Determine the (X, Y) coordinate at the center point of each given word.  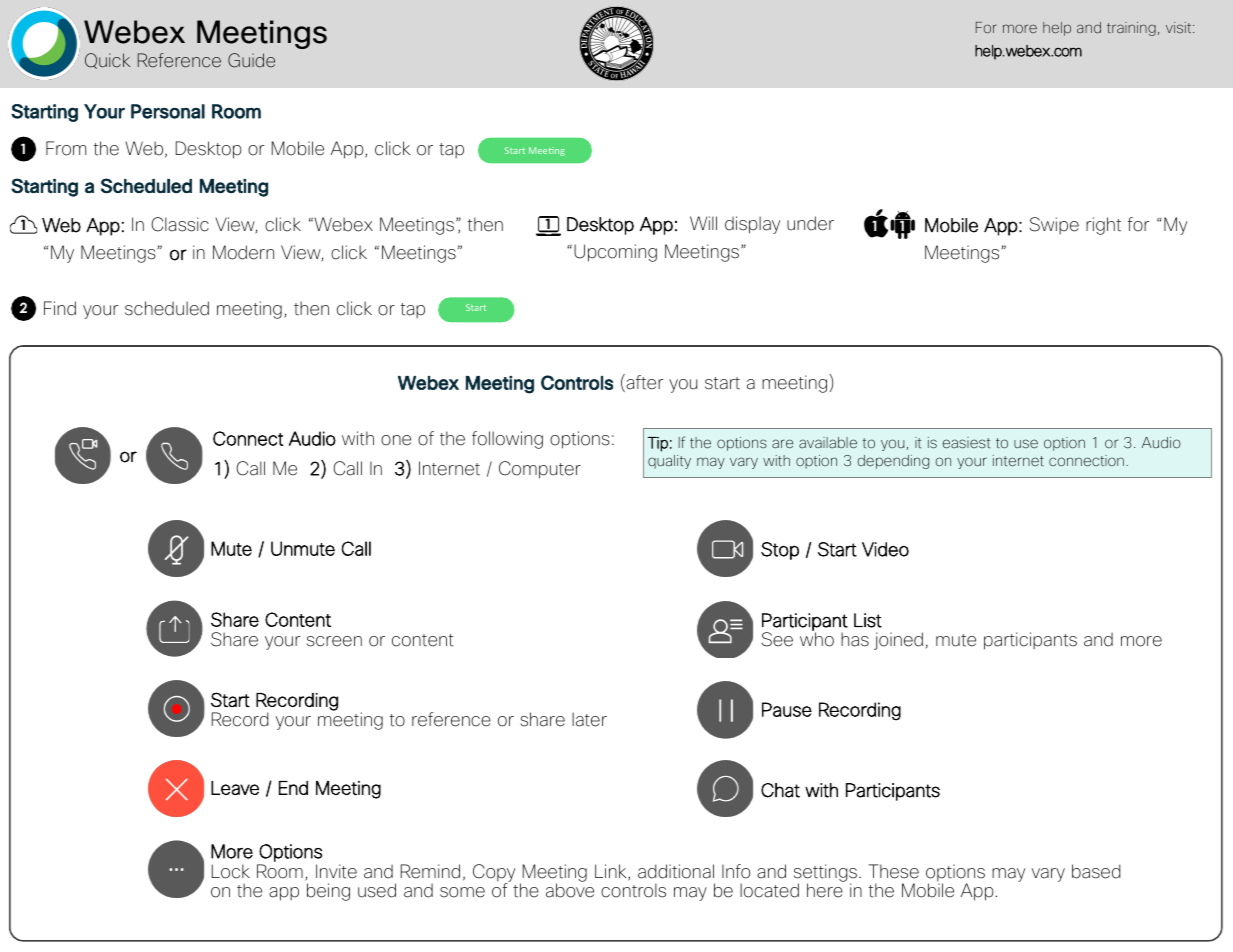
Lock (231, 871)
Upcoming (615, 253)
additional (676, 871)
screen (334, 641)
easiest (967, 443)
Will (703, 223)
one (396, 440)
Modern (243, 252)
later (589, 719)
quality (669, 462)
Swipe (1054, 225)
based (1096, 871)
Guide (251, 60)
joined (898, 641)
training (1131, 29)
